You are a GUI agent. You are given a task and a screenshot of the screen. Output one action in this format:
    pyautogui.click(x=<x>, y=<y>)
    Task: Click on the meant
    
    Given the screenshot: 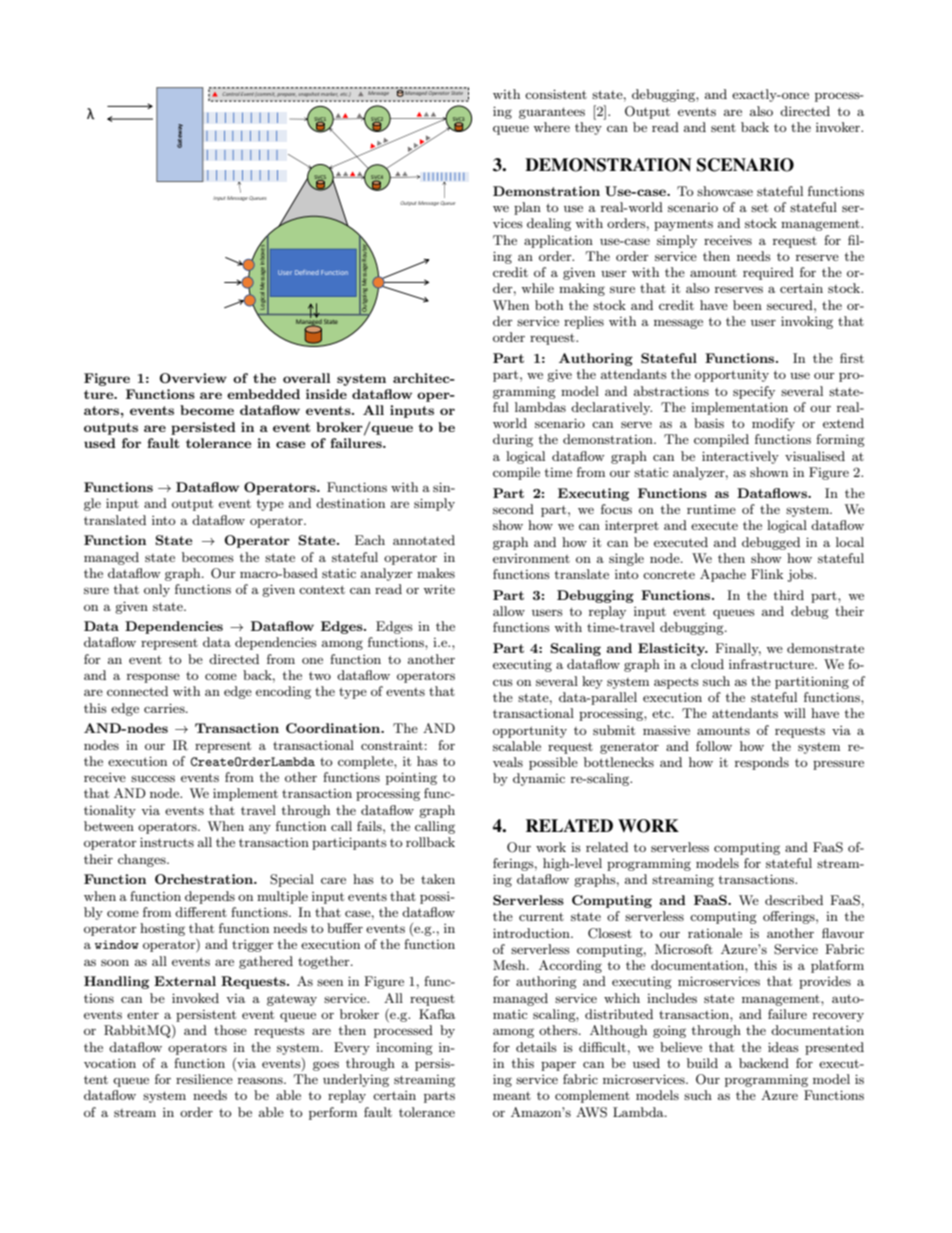 What is the action you would take?
    pyautogui.click(x=512, y=1096)
